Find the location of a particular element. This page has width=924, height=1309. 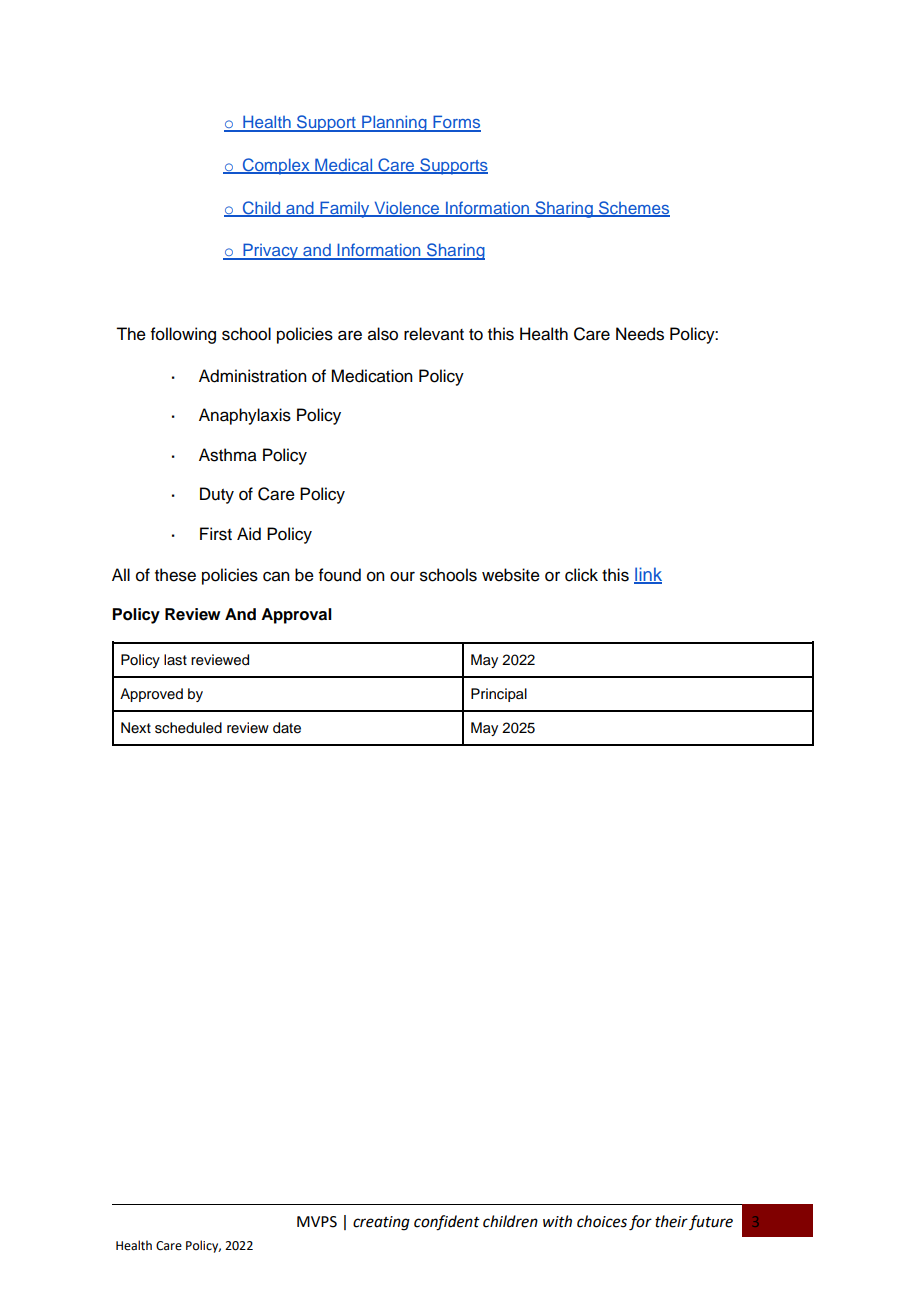

Planning is located at coordinates (394, 123).
